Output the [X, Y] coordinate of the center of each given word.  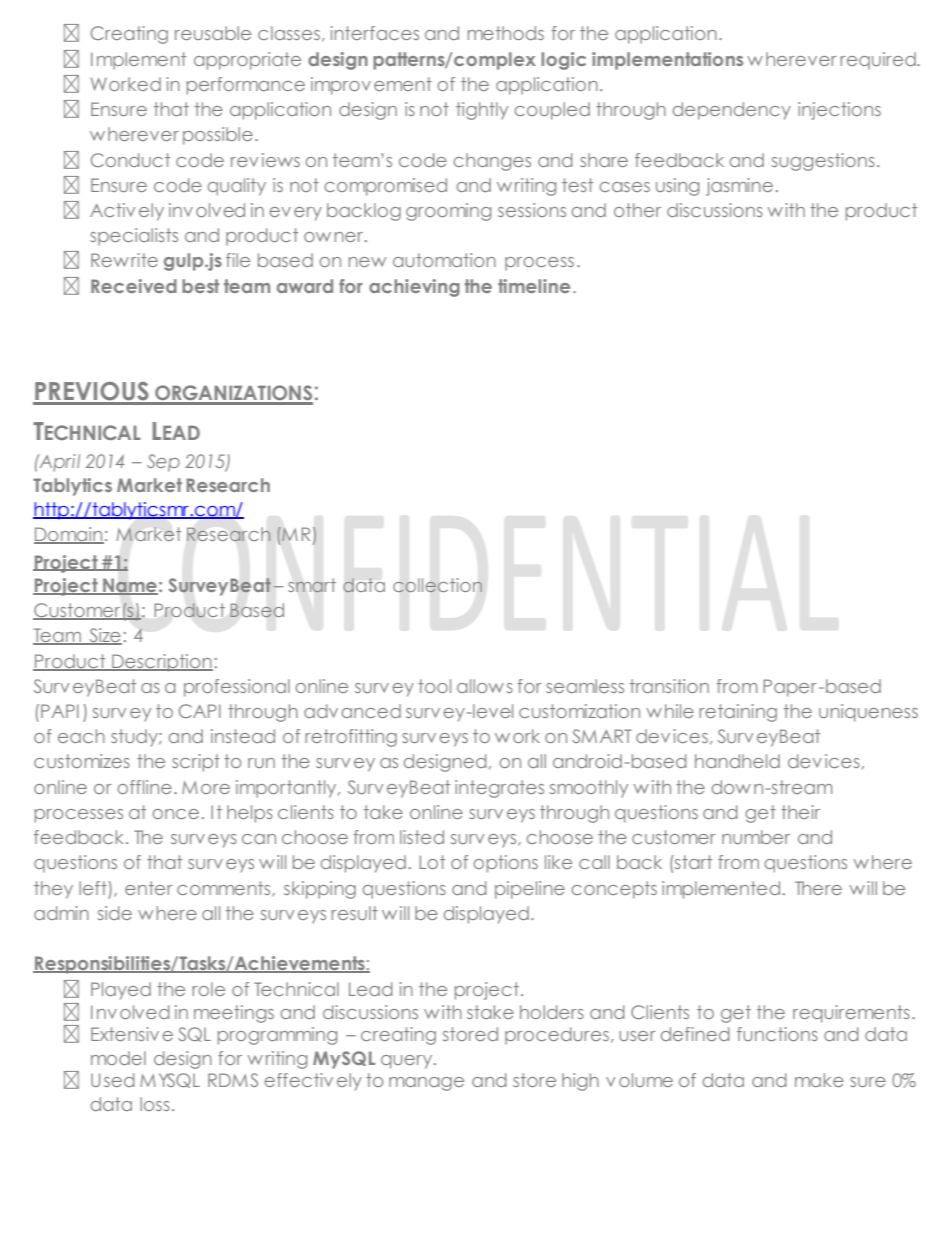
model [118, 1058]
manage [426, 1084]
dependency [732, 111]
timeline [534, 286]
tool [434, 686]
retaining [738, 713]
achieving [414, 288]
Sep [163, 463]
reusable [213, 33]
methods [506, 33]
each [81, 736]
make [819, 1080]
